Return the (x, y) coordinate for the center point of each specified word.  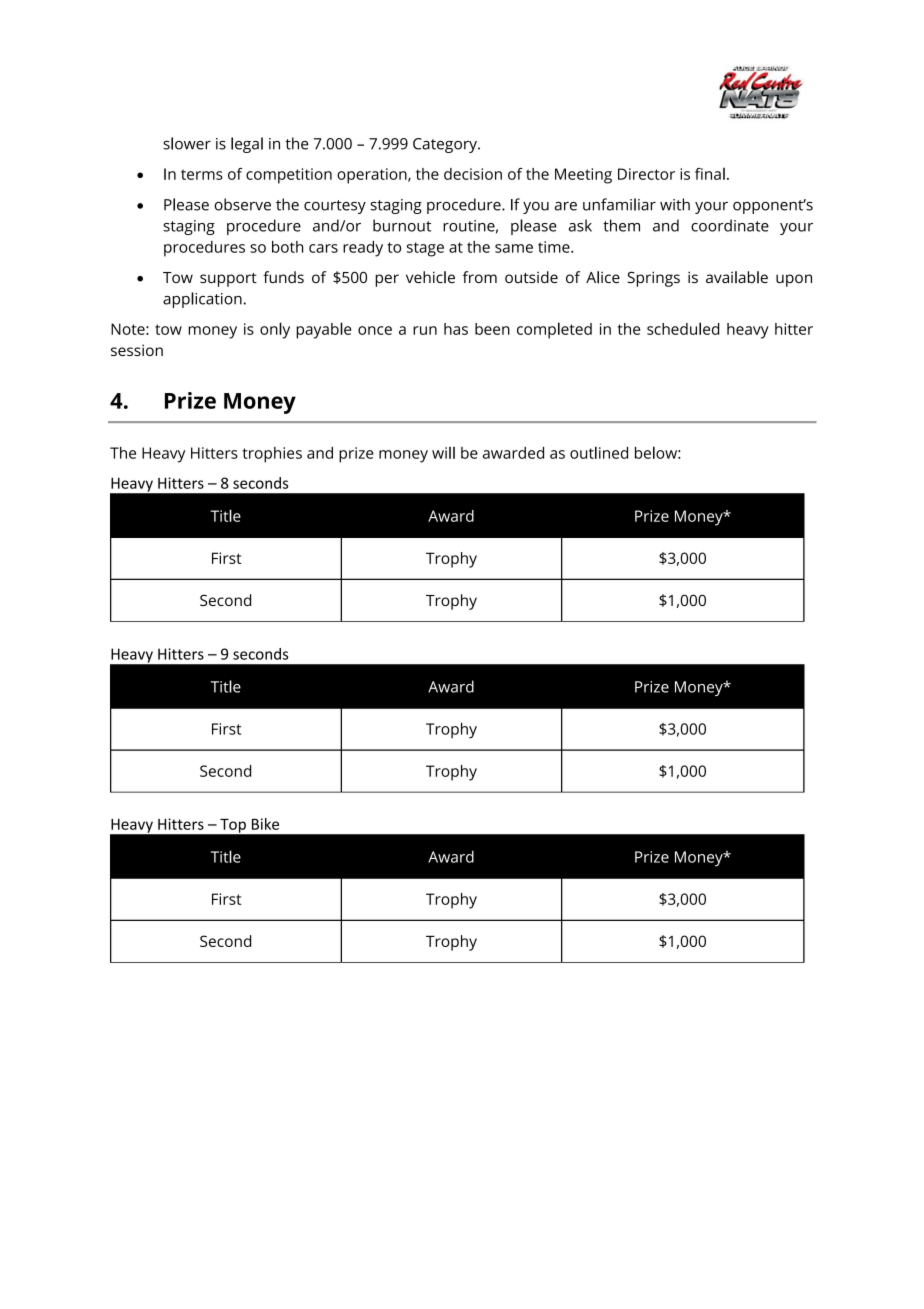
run (425, 330)
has (456, 329)
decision (473, 174)
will (443, 453)
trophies (272, 455)
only (275, 330)
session (137, 350)
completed (554, 330)
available (737, 277)
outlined (599, 452)
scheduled (683, 328)
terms (202, 174)
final (710, 174)
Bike (265, 824)
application (202, 300)
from (480, 277)
